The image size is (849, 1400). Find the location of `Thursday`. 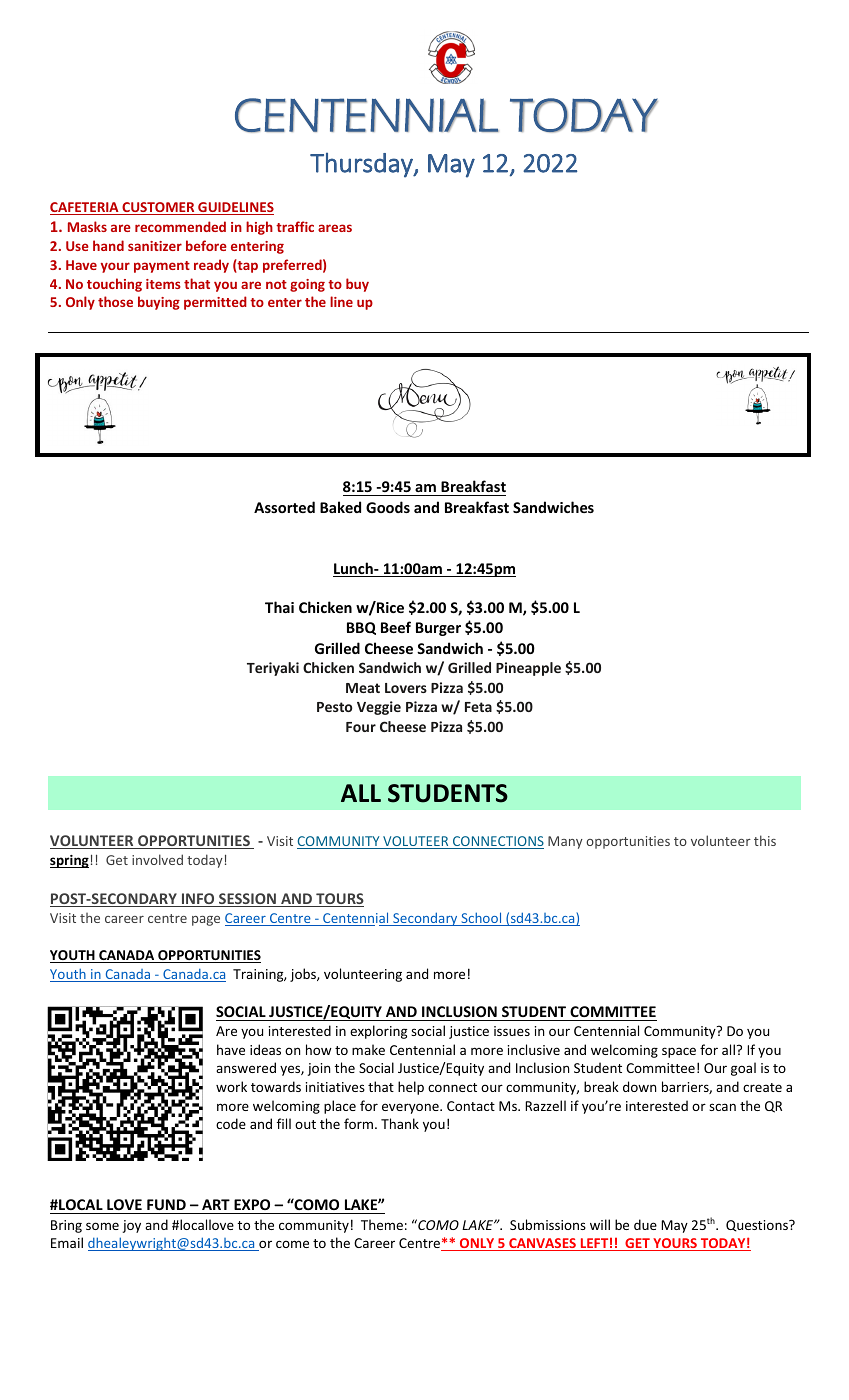

Thursday is located at coordinates (362, 165).
